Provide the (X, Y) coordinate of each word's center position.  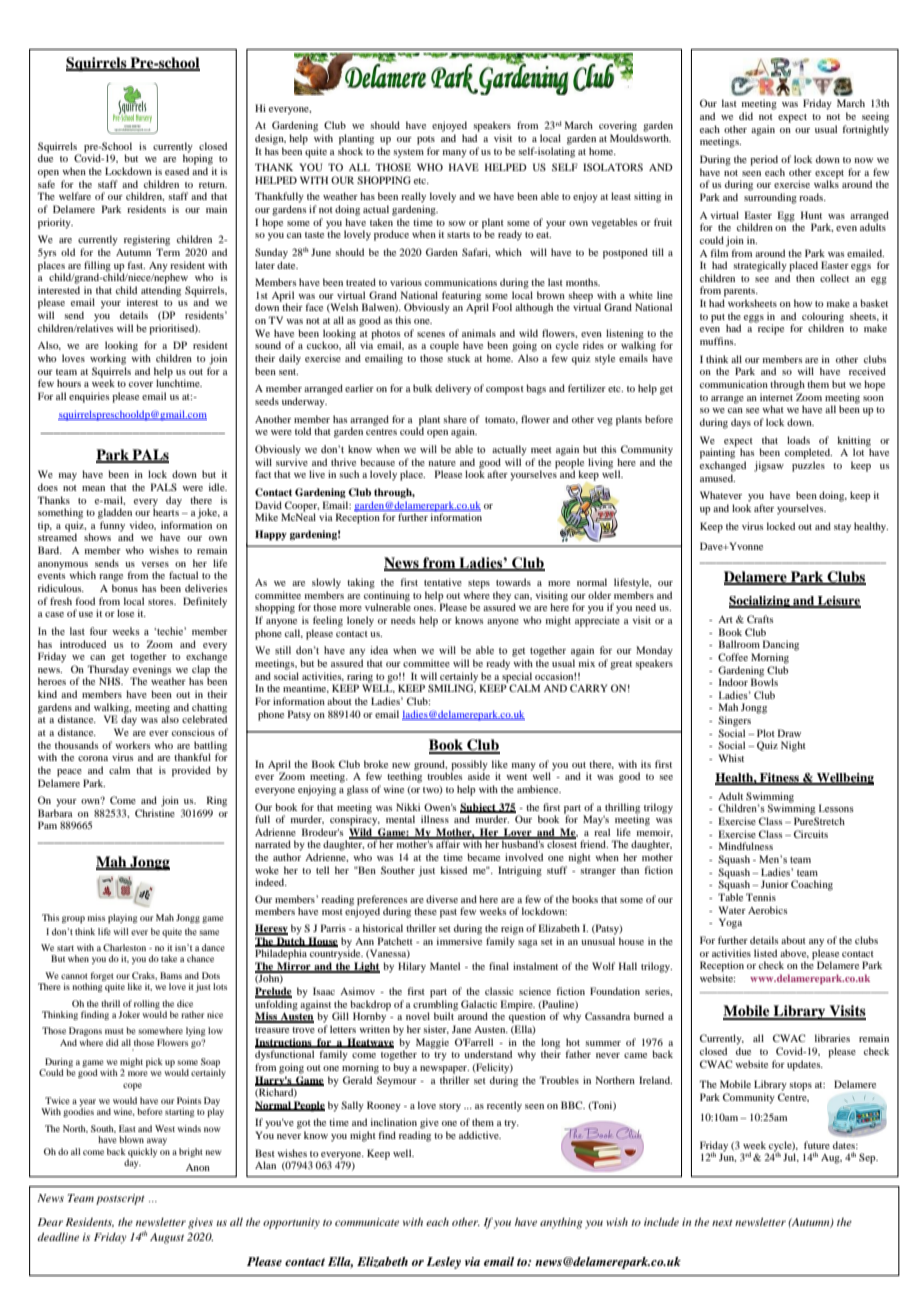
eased (177, 171)
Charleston (124, 947)
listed (765, 953)
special (517, 677)
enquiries (89, 397)
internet (776, 397)
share (455, 419)
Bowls (764, 681)
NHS (111, 681)
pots (426, 140)
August (167, 1238)
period (764, 160)
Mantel (445, 966)
